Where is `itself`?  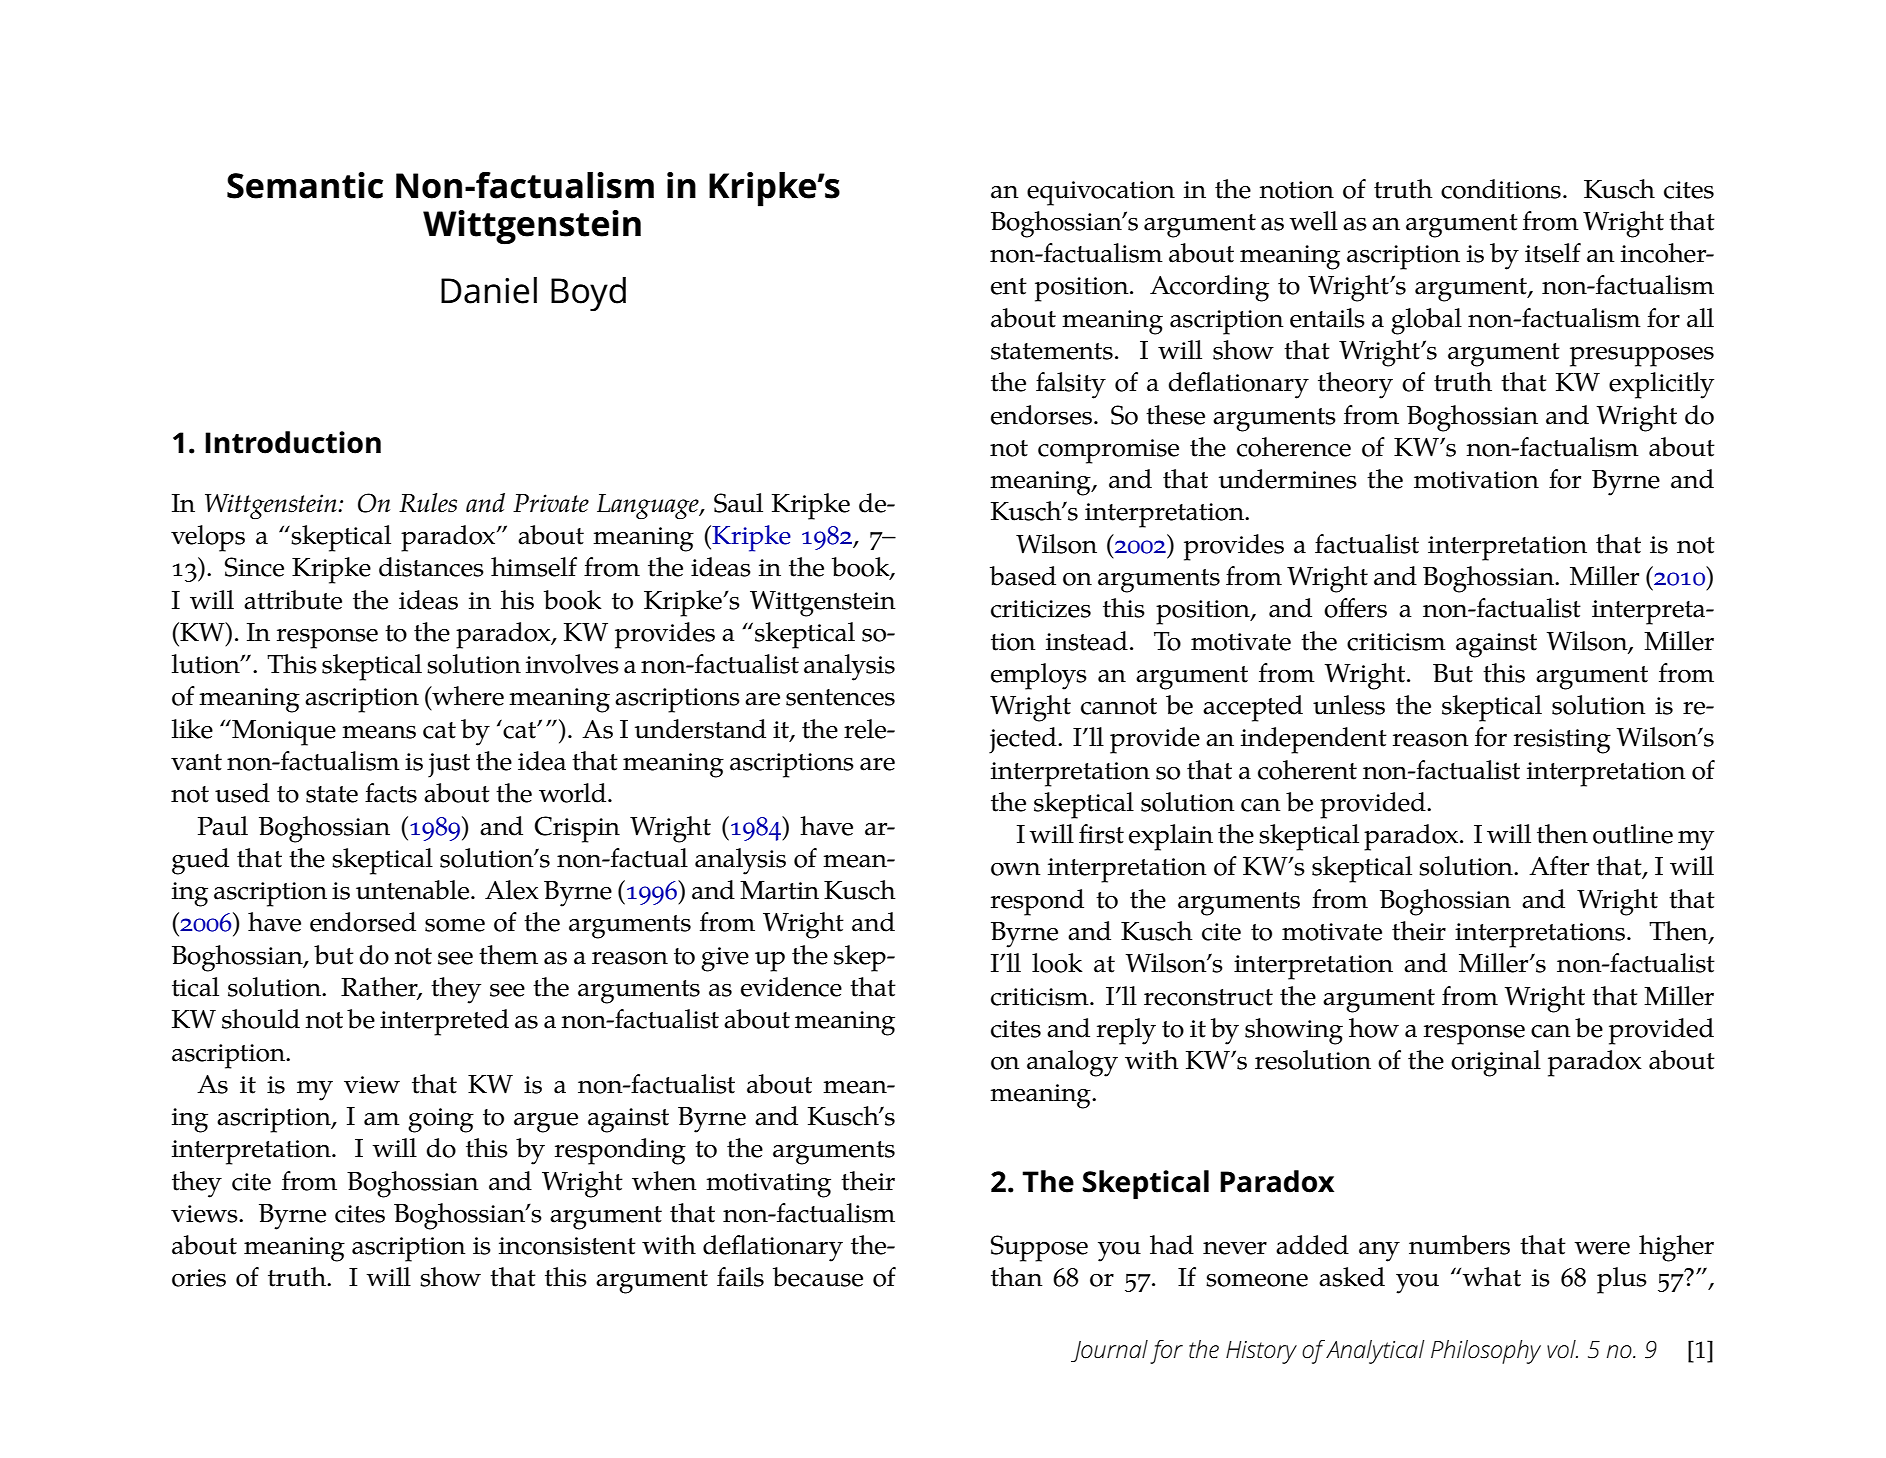 itself is located at coordinates (1553, 253).
